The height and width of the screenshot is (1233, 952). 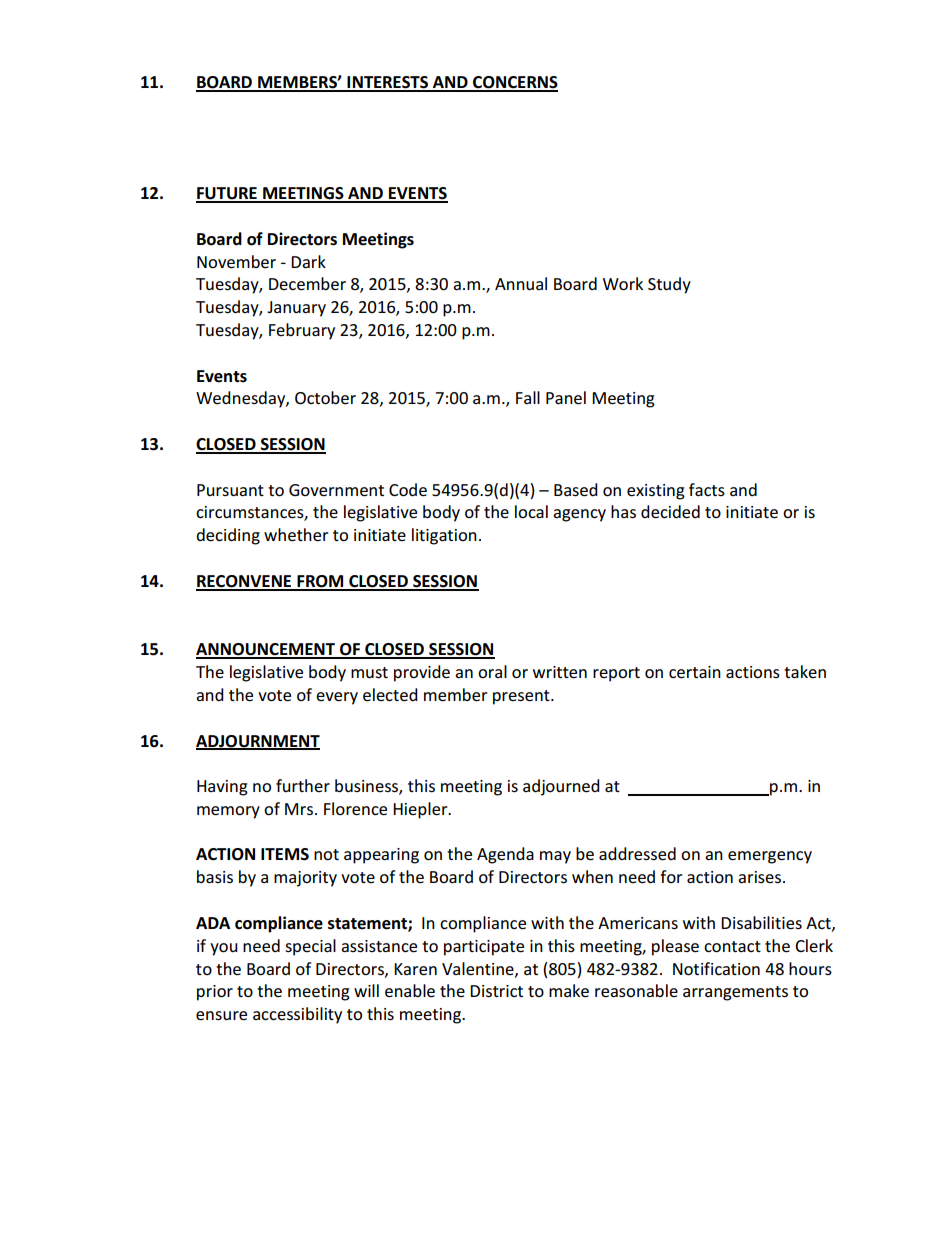 What do you see at coordinates (707, 489) in the screenshot?
I see `facts` at bounding box center [707, 489].
